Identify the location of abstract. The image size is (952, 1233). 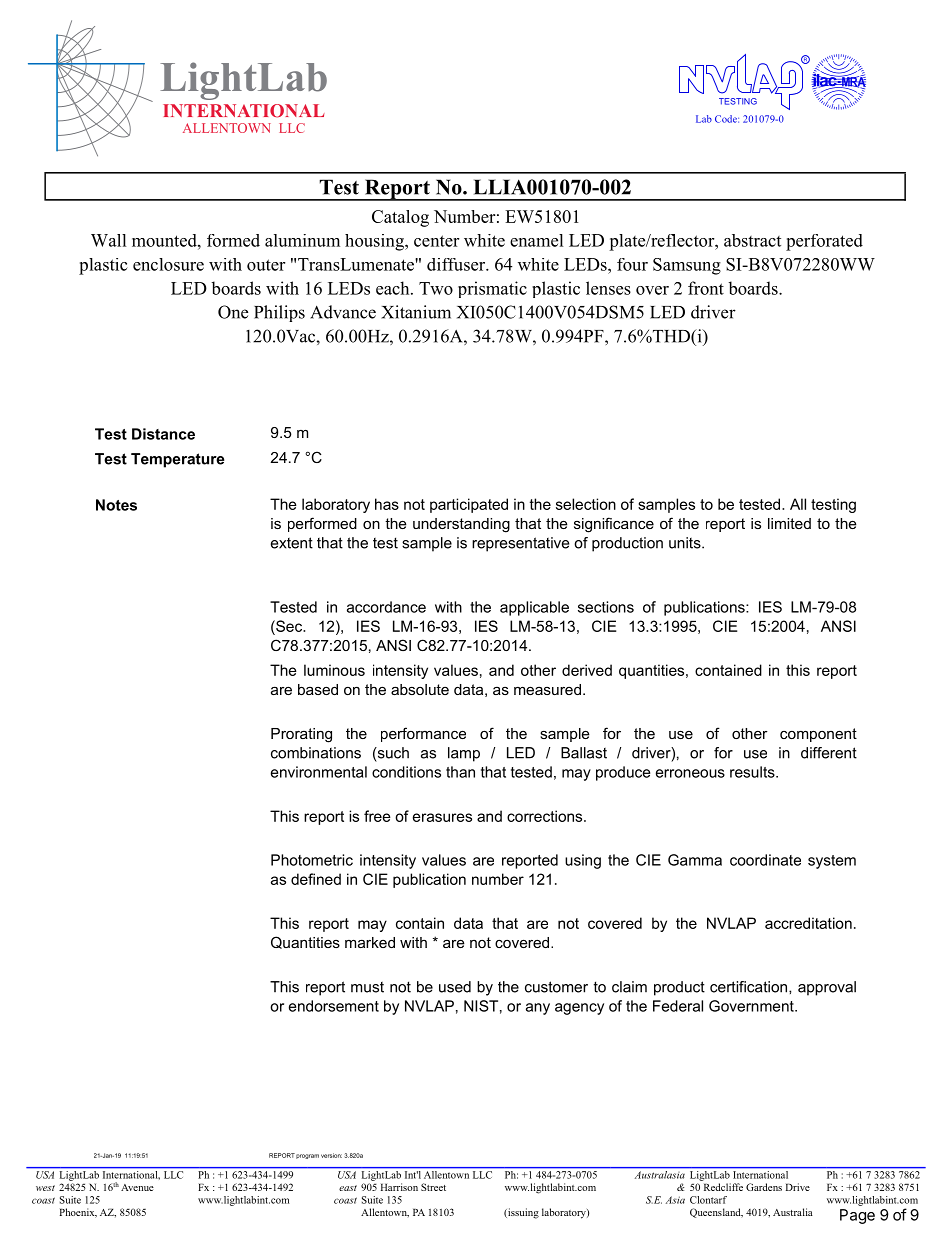
(752, 240).
